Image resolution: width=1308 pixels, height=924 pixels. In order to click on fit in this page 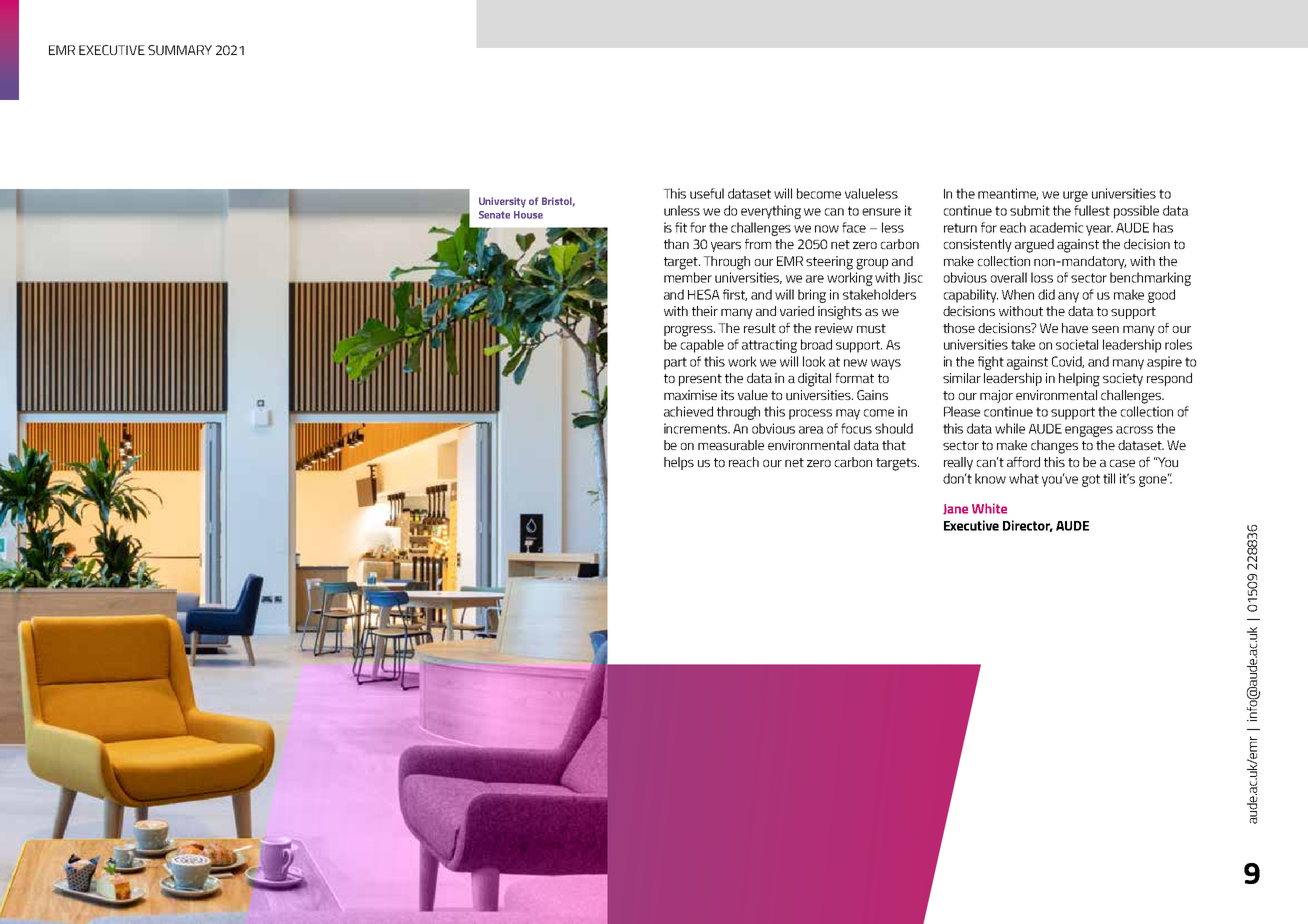, I will do `click(681, 227)`.
